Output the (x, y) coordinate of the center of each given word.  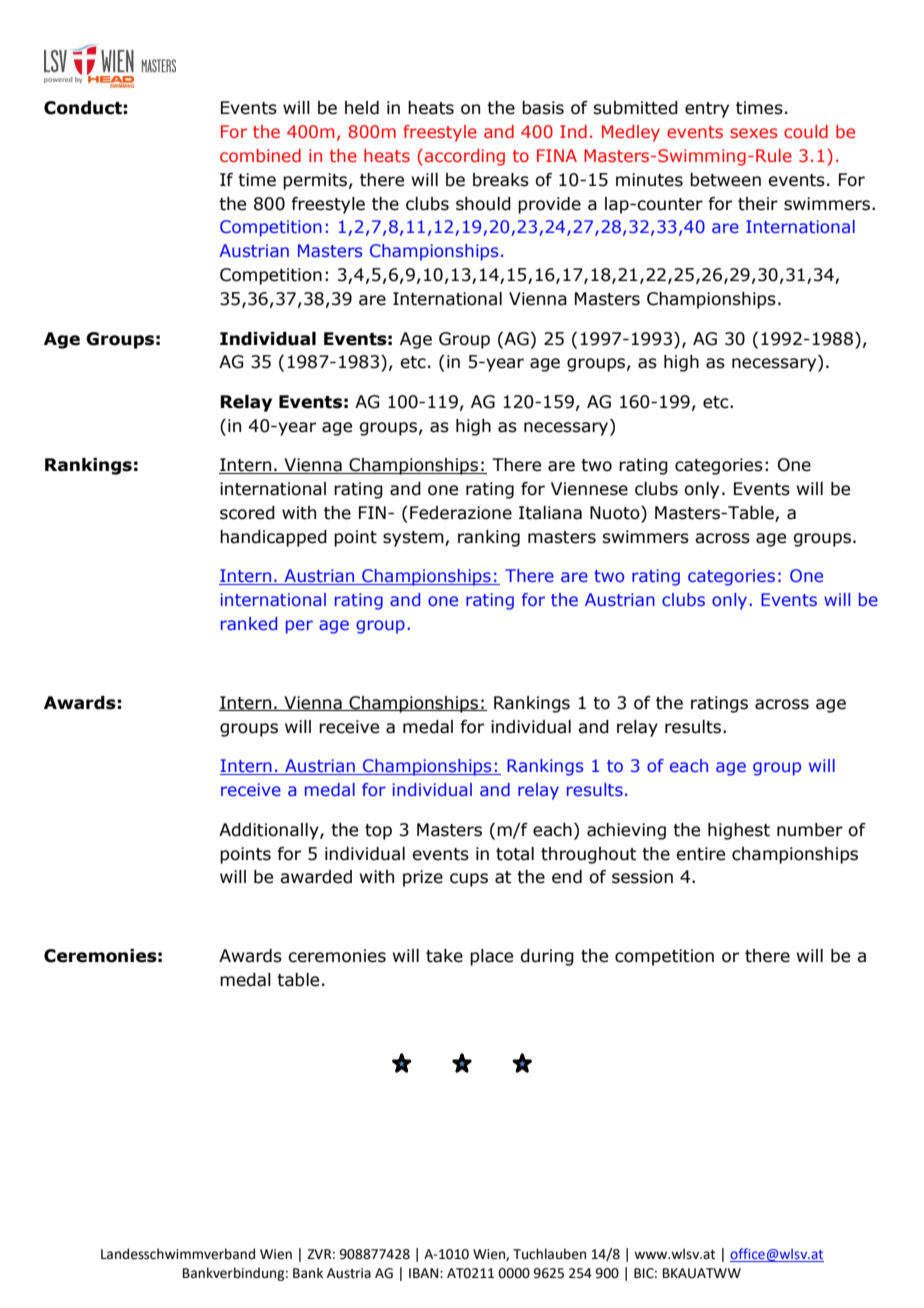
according (465, 157)
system (414, 539)
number (810, 830)
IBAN (425, 1273)
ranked (249, 623)
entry (707, 110)
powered (58, 80)
